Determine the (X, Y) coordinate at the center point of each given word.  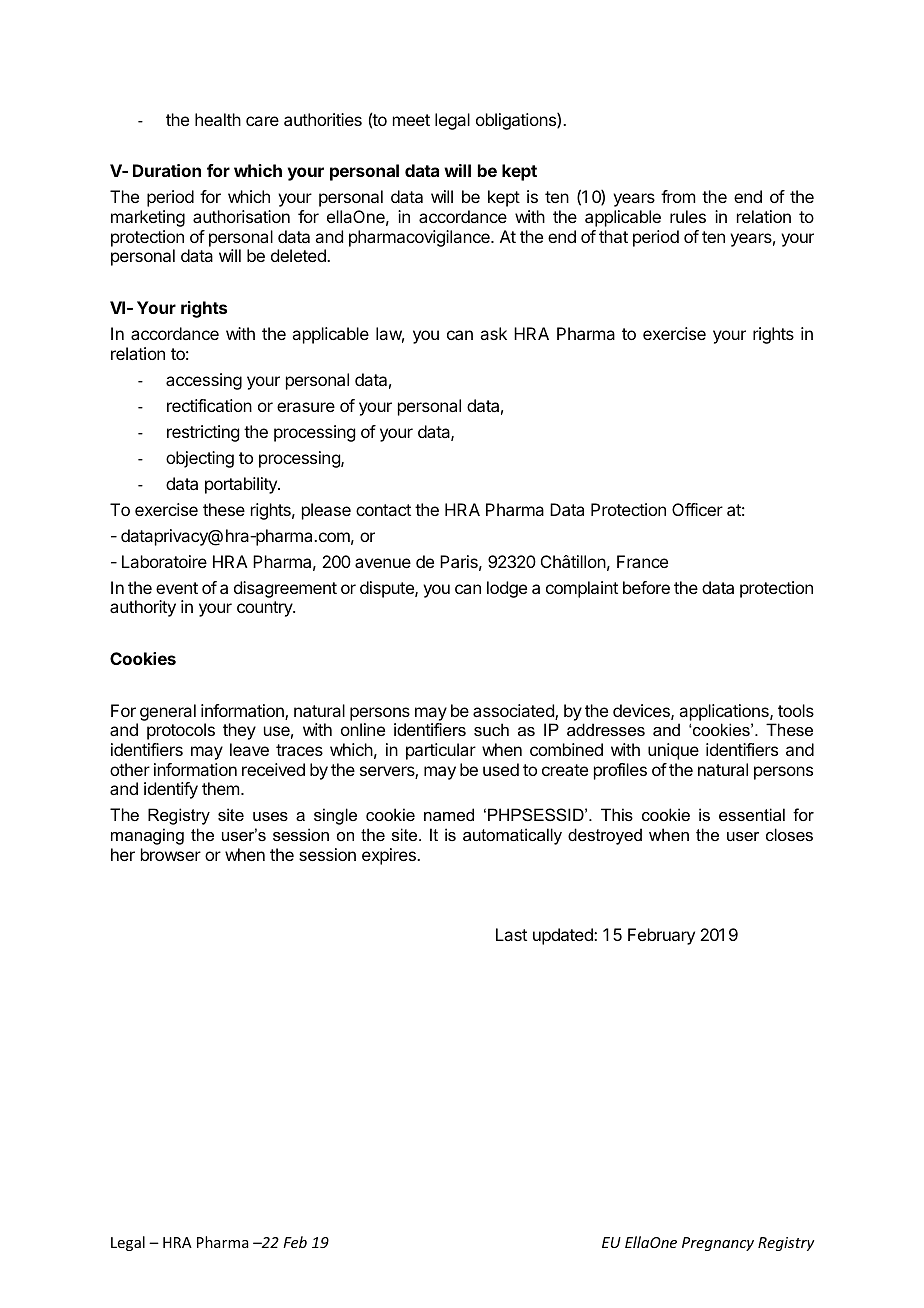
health (218, 119)
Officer (697, 509)
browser (171, 854)
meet (411, 120)
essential (752, 814)
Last (511, 934)
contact (383, 510)
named (449, 814)
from (678, 196)
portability (242, 485)
